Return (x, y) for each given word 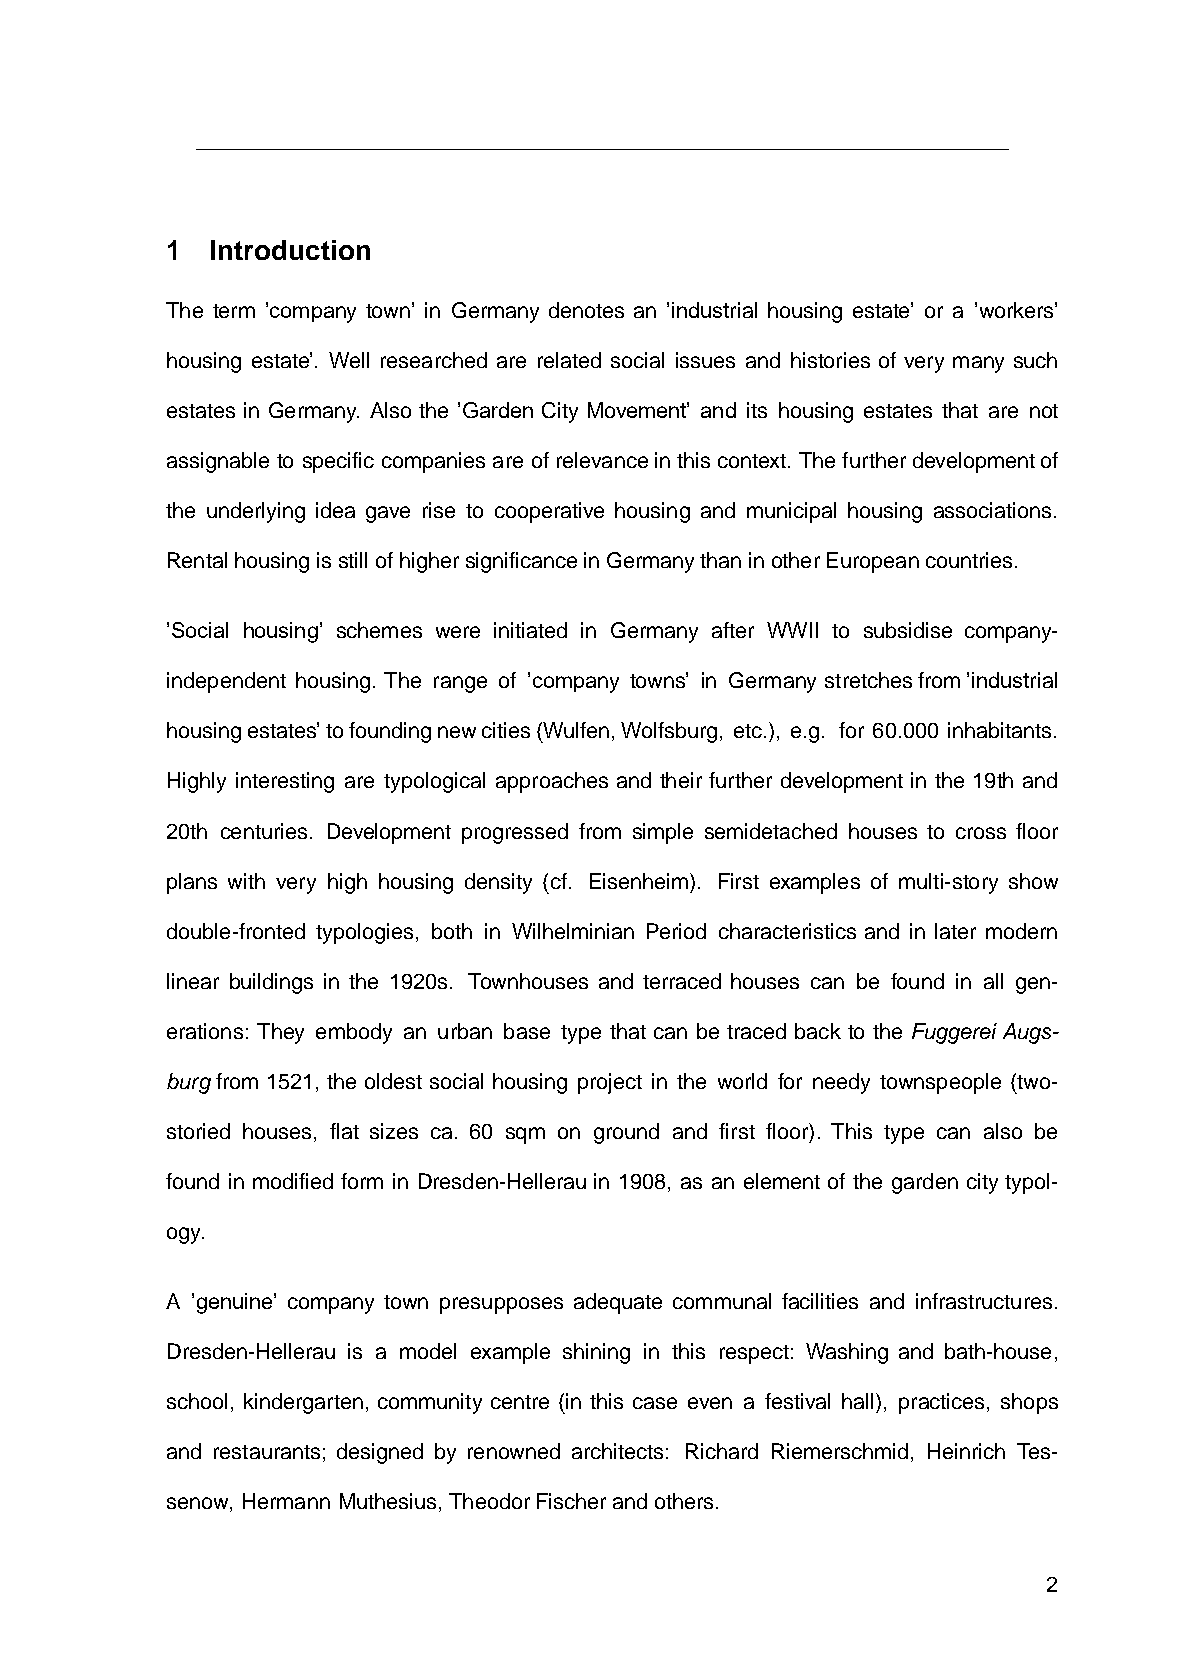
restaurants (267, 1452)
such (1035, 360)
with (246, 881)
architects (617, 1451)
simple (663, 833)
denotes (586, 310)
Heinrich (966, 1451)
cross (981, 833)
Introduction (290, 250)
